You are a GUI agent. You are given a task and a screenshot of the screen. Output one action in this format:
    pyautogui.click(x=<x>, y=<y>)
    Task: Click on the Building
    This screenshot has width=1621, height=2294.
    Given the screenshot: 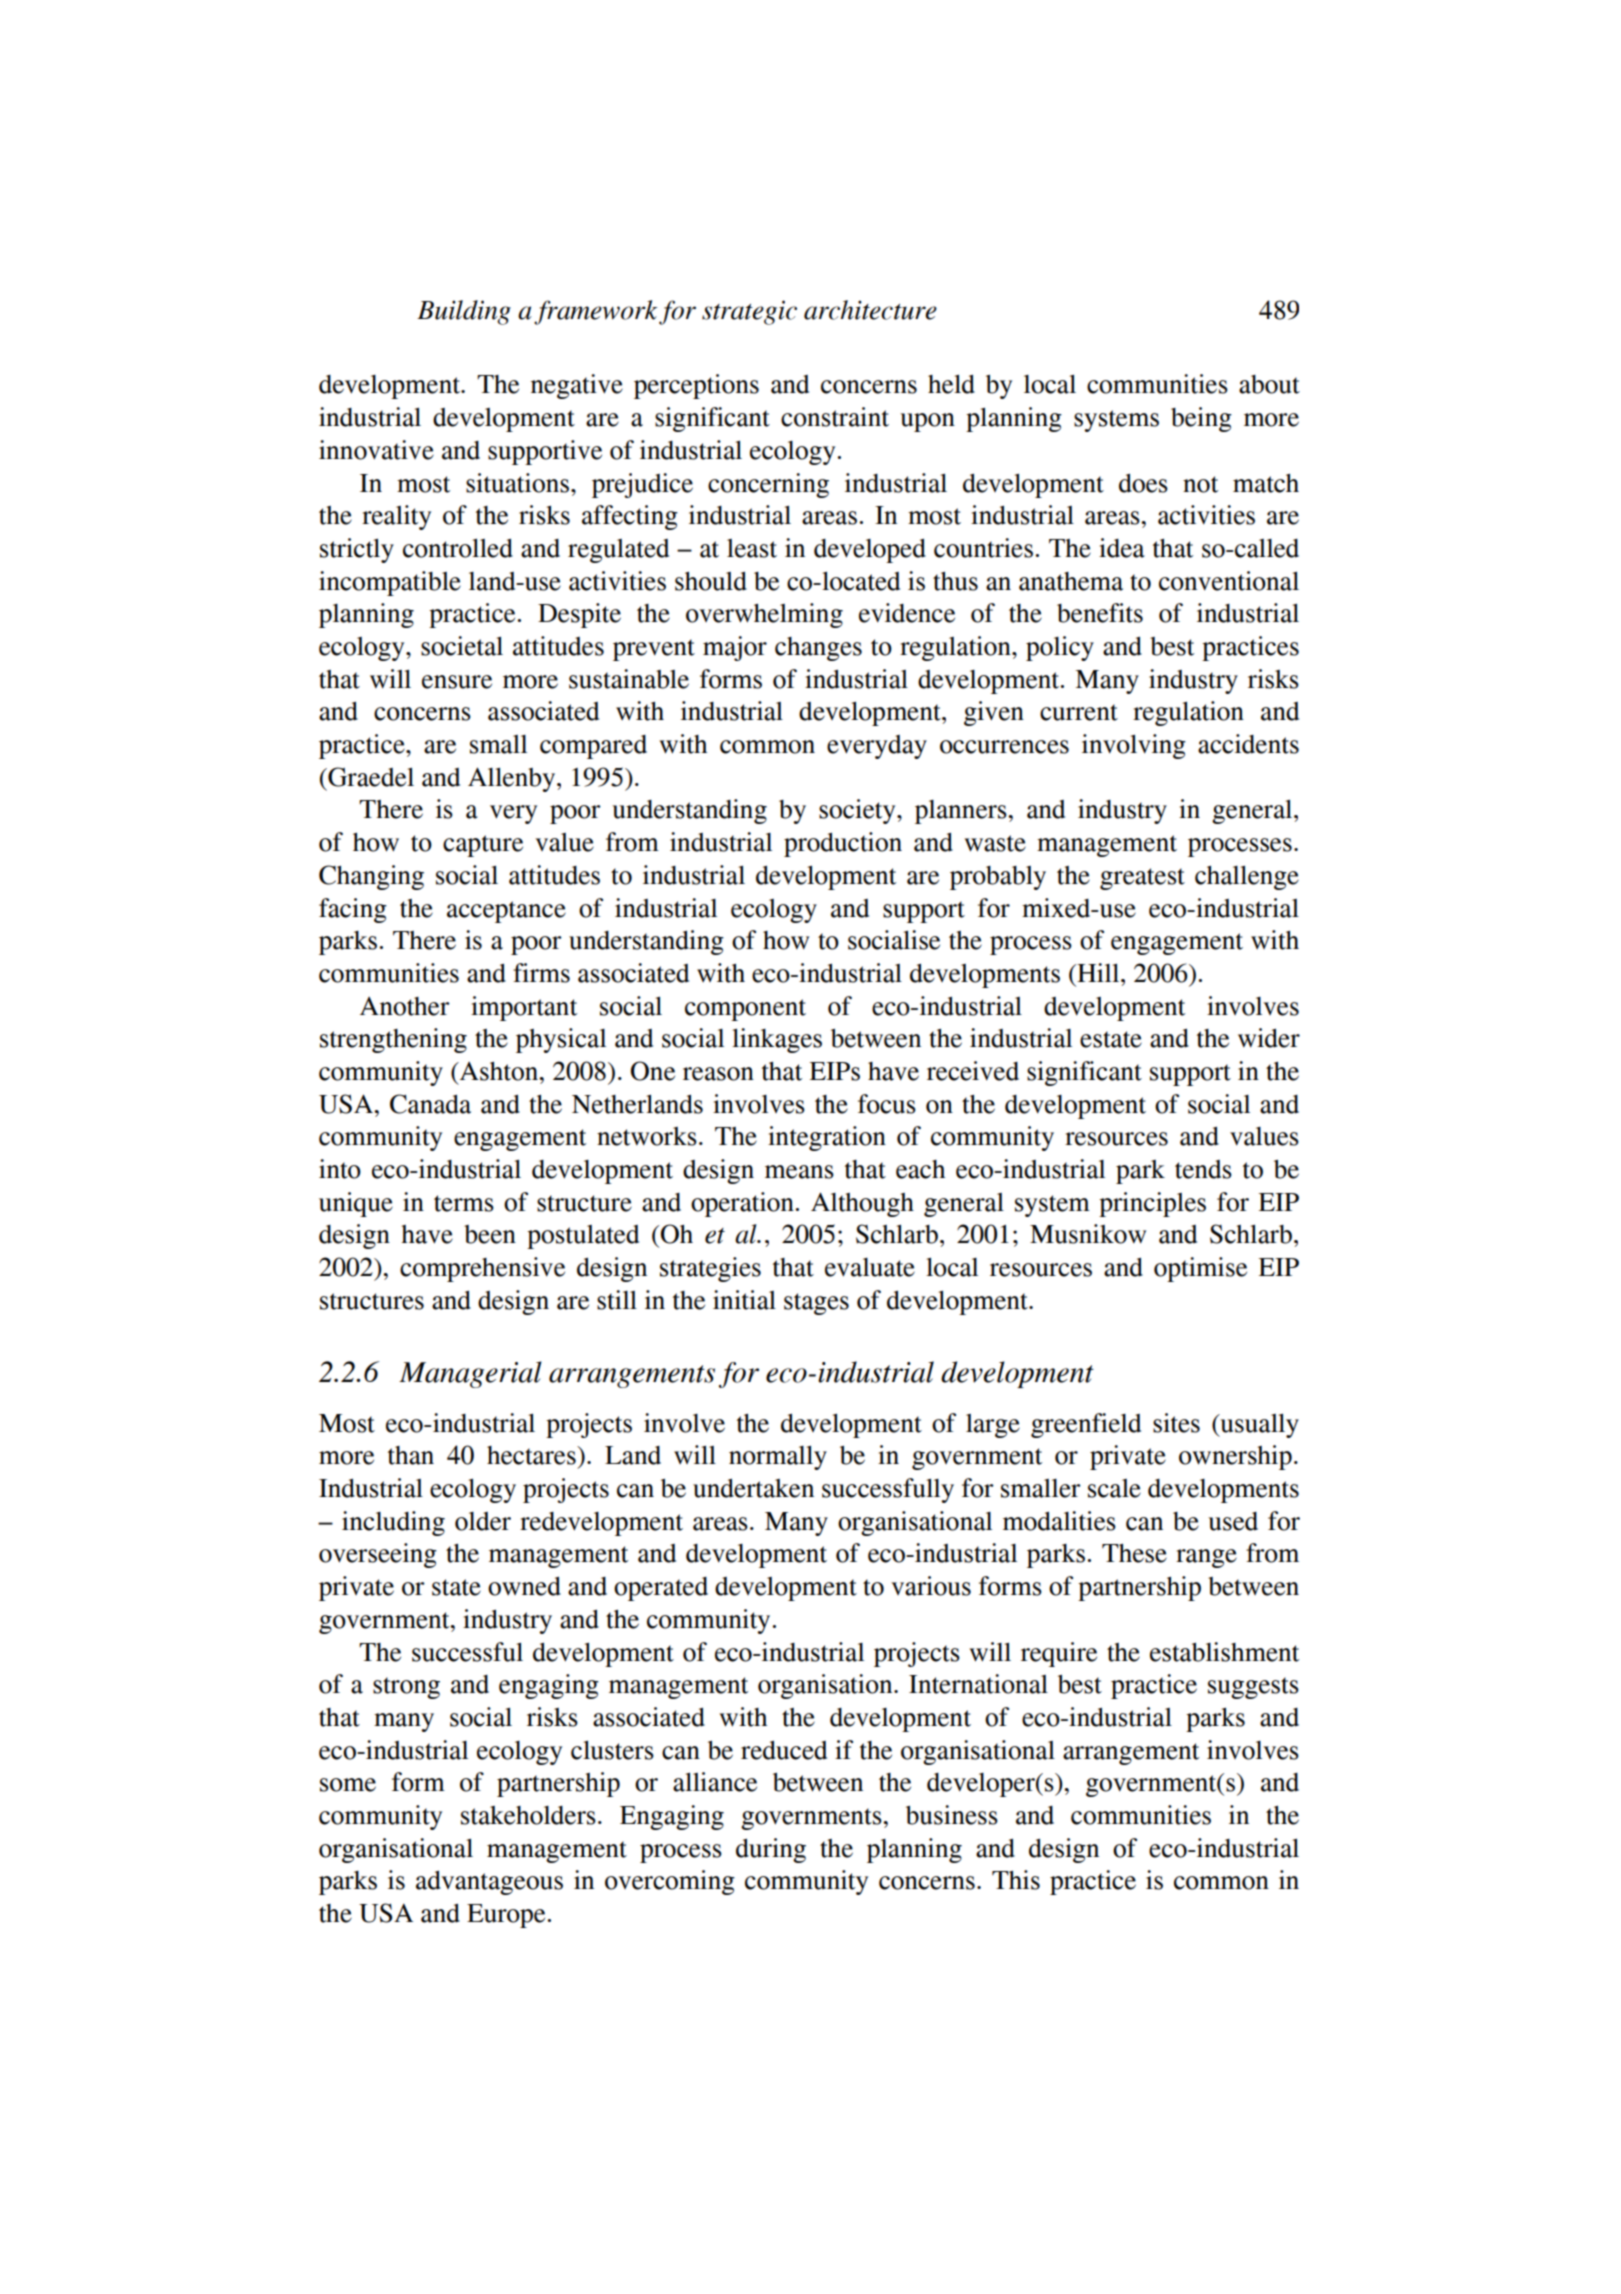 What is the action you would take?
    pyautogui.click(x=464, y=312)
